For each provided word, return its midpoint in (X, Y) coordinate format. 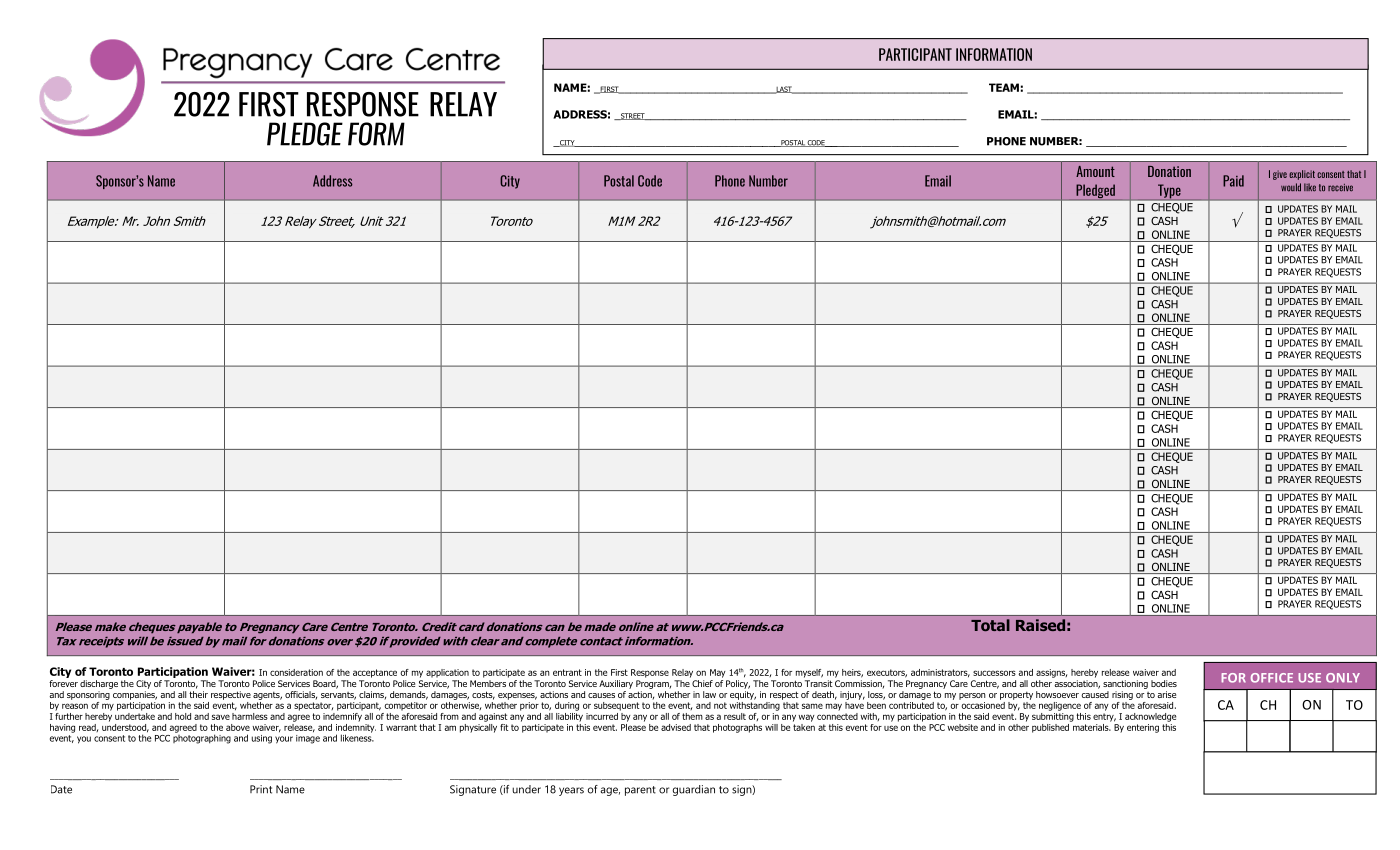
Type (1169, 192)
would (1291, 187)
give (1280, 175)
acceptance (375, 673)
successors (994, 673)
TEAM (1004, 87)
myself (809, 673)
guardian (694, 790)
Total (990, 625)
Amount (1095, 171)
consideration (296, 672)
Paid (1233, 181)
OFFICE (1272, 678)
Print (261, 789)
